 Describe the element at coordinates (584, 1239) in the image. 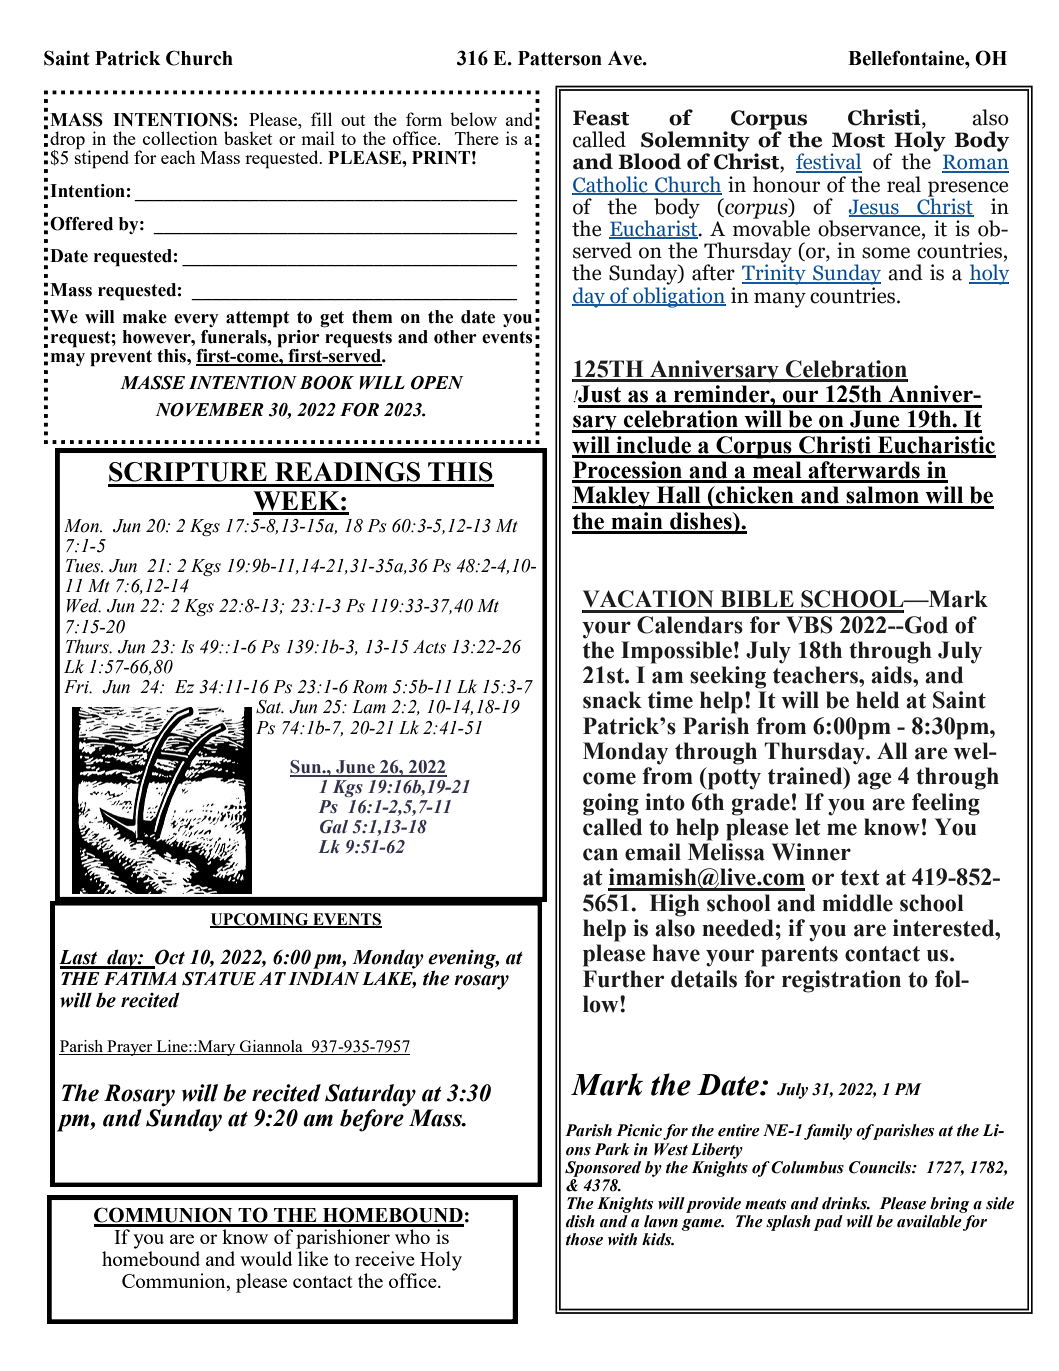

I see `those` at that location.
